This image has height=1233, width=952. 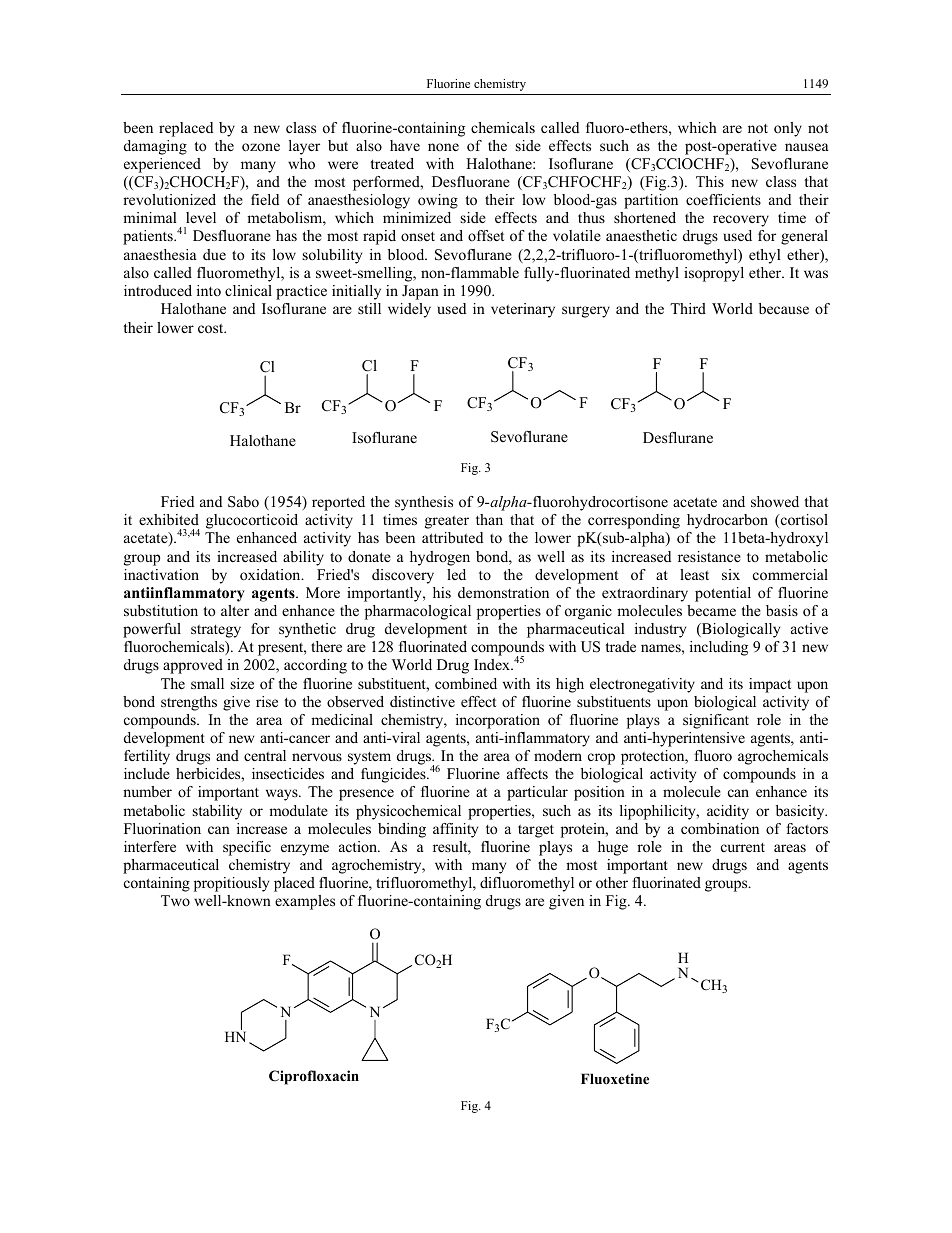 What do you see at coordinates (503, 592) in the image?
I see `demonstration` at bounding box center [503, 592].
